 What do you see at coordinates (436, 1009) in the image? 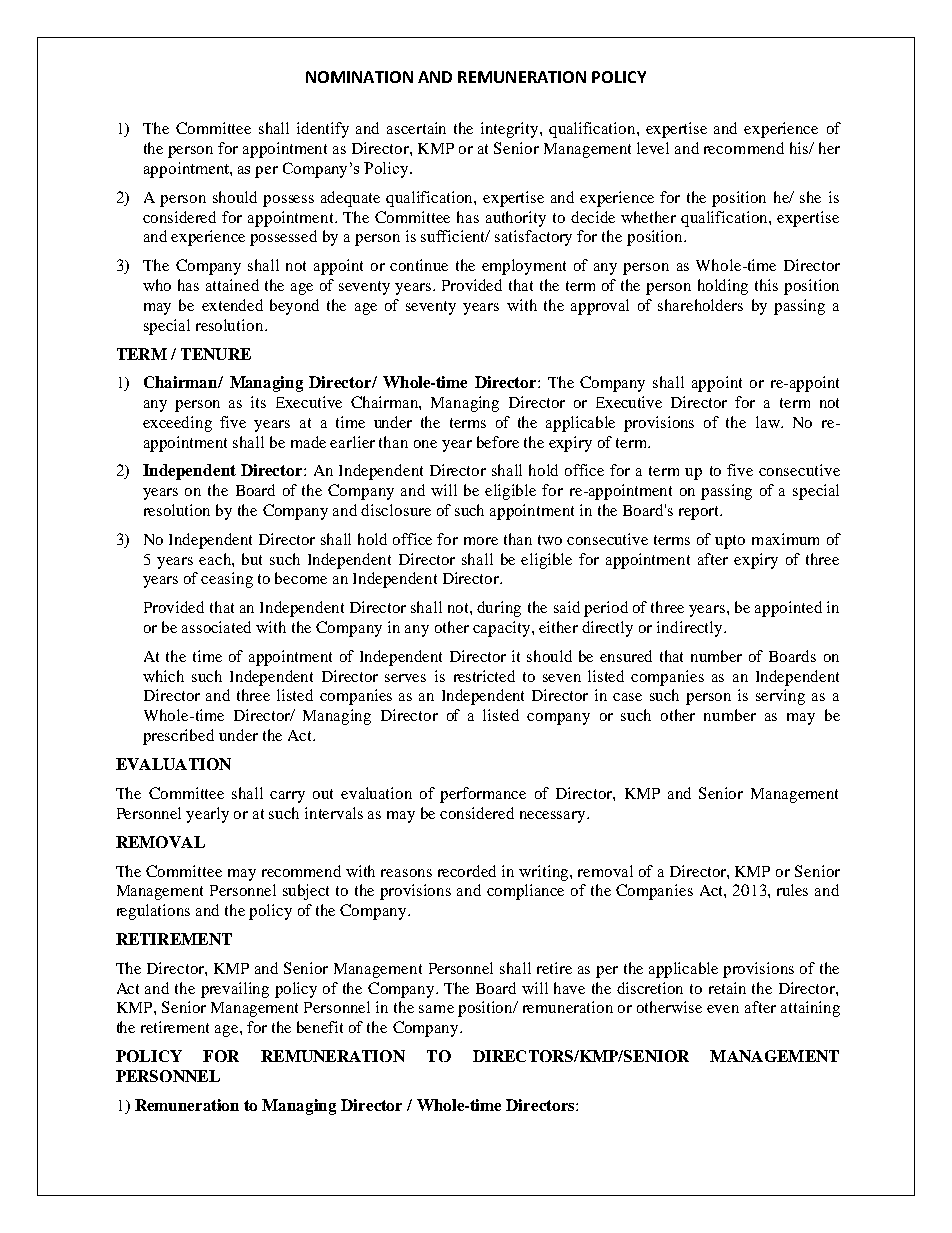
I see `same` at bounding box center [436, 1009].
